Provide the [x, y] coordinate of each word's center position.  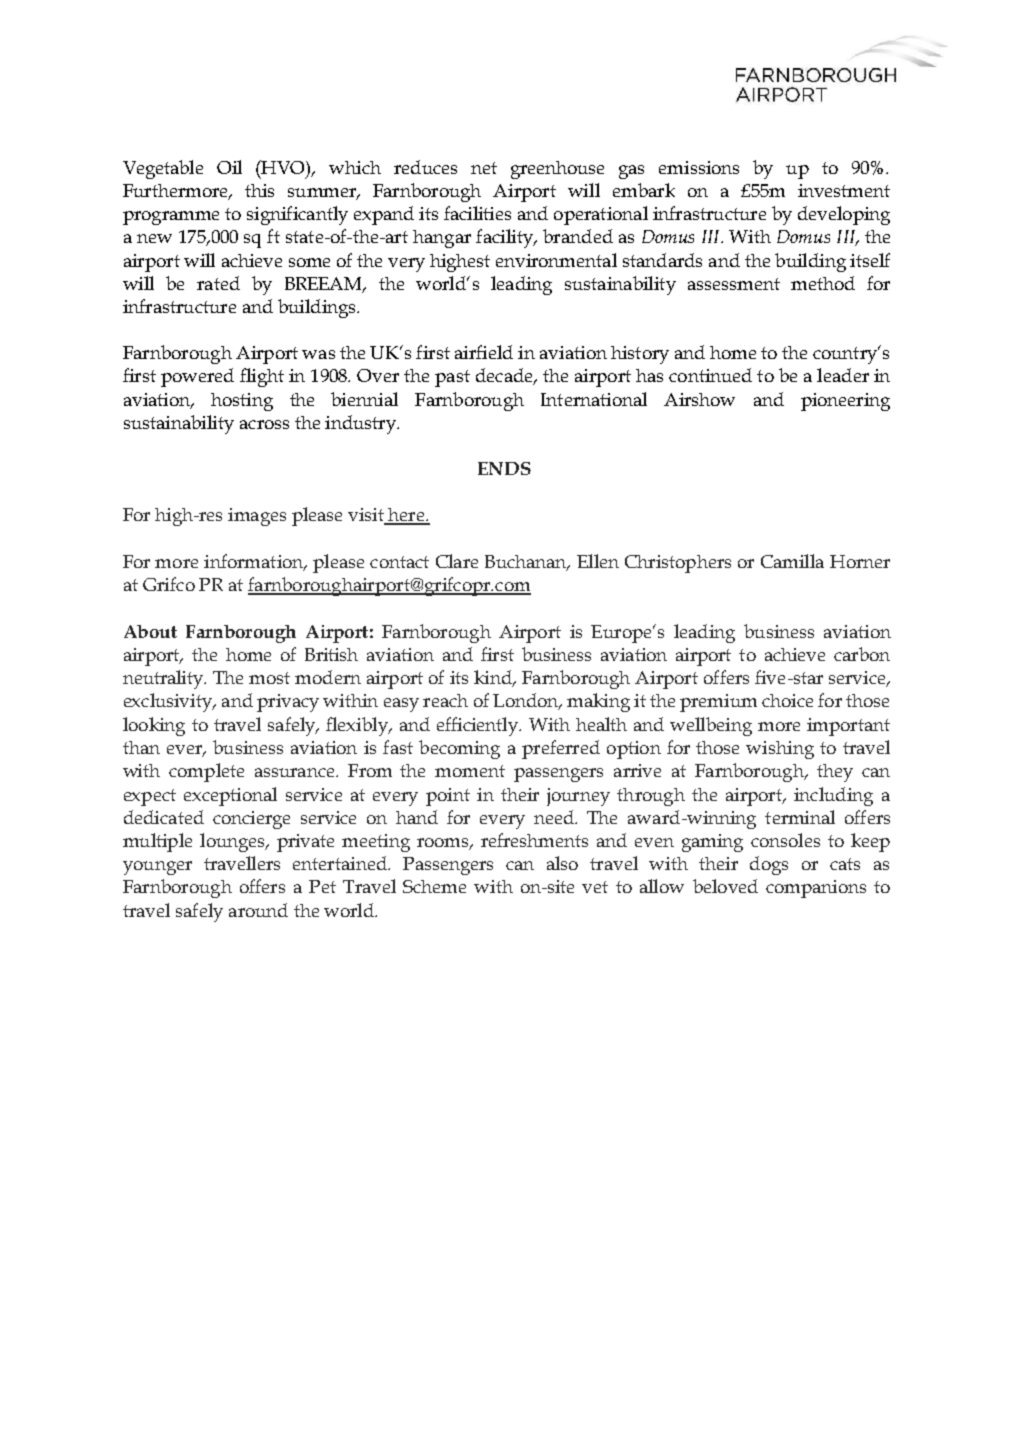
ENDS [504, 468]
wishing [780, 750]
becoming [459, 749]
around [258, 910]
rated [218, 283]
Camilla [792, 561]
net [484, 168]
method [823, 283]
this [259, 190]
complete [206, 772]
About [150, 631]
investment [844, 190]
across [264, 424]
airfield [484, 352]
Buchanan [527, 563]
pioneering [845, 402]
